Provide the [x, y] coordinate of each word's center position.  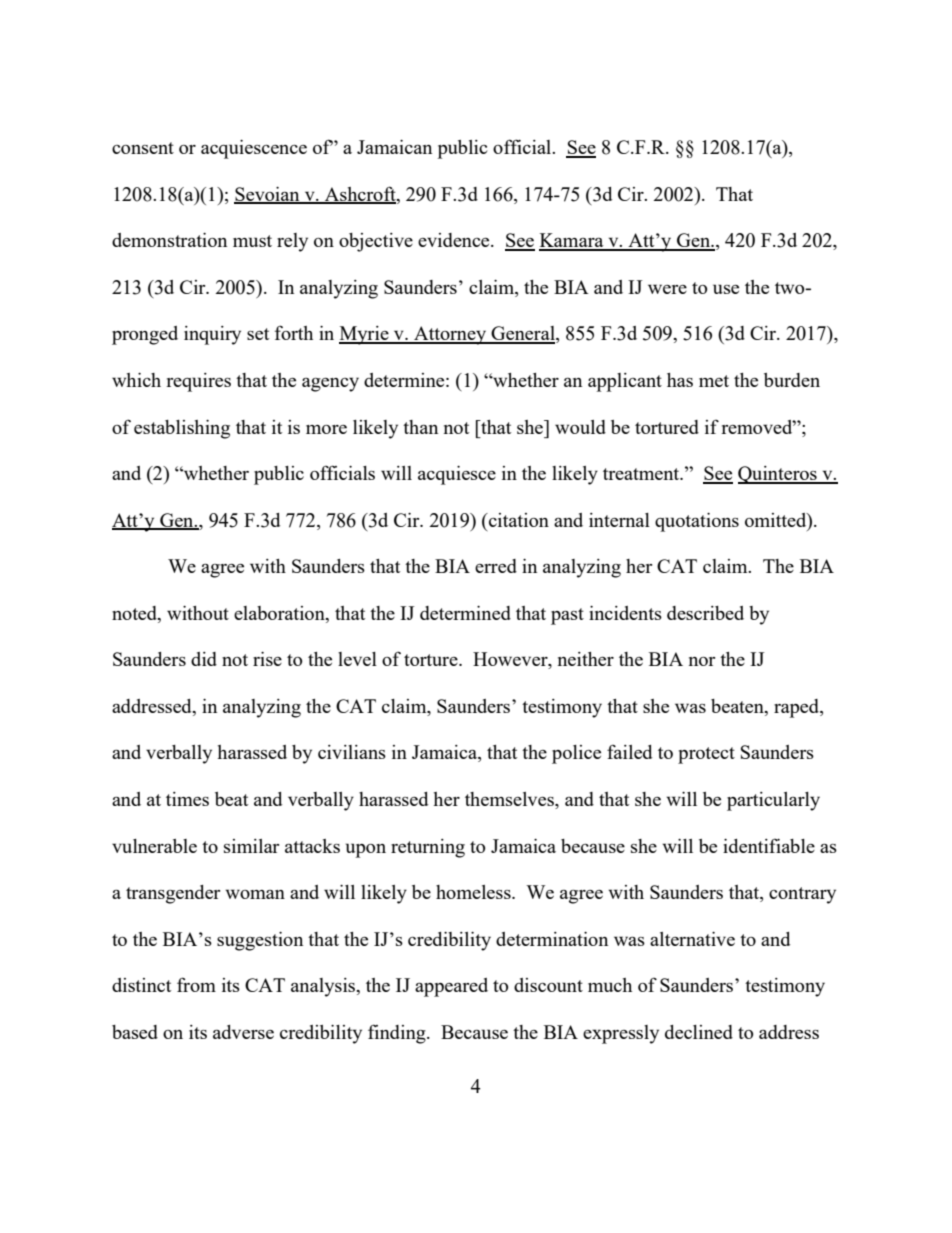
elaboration [280, 613]
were [667, 289]
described [705, 613]
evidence [455, 240]
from [196, 984]
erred [496, 566]
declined [699, 1032]
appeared [451, 987]
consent [143, 148]
